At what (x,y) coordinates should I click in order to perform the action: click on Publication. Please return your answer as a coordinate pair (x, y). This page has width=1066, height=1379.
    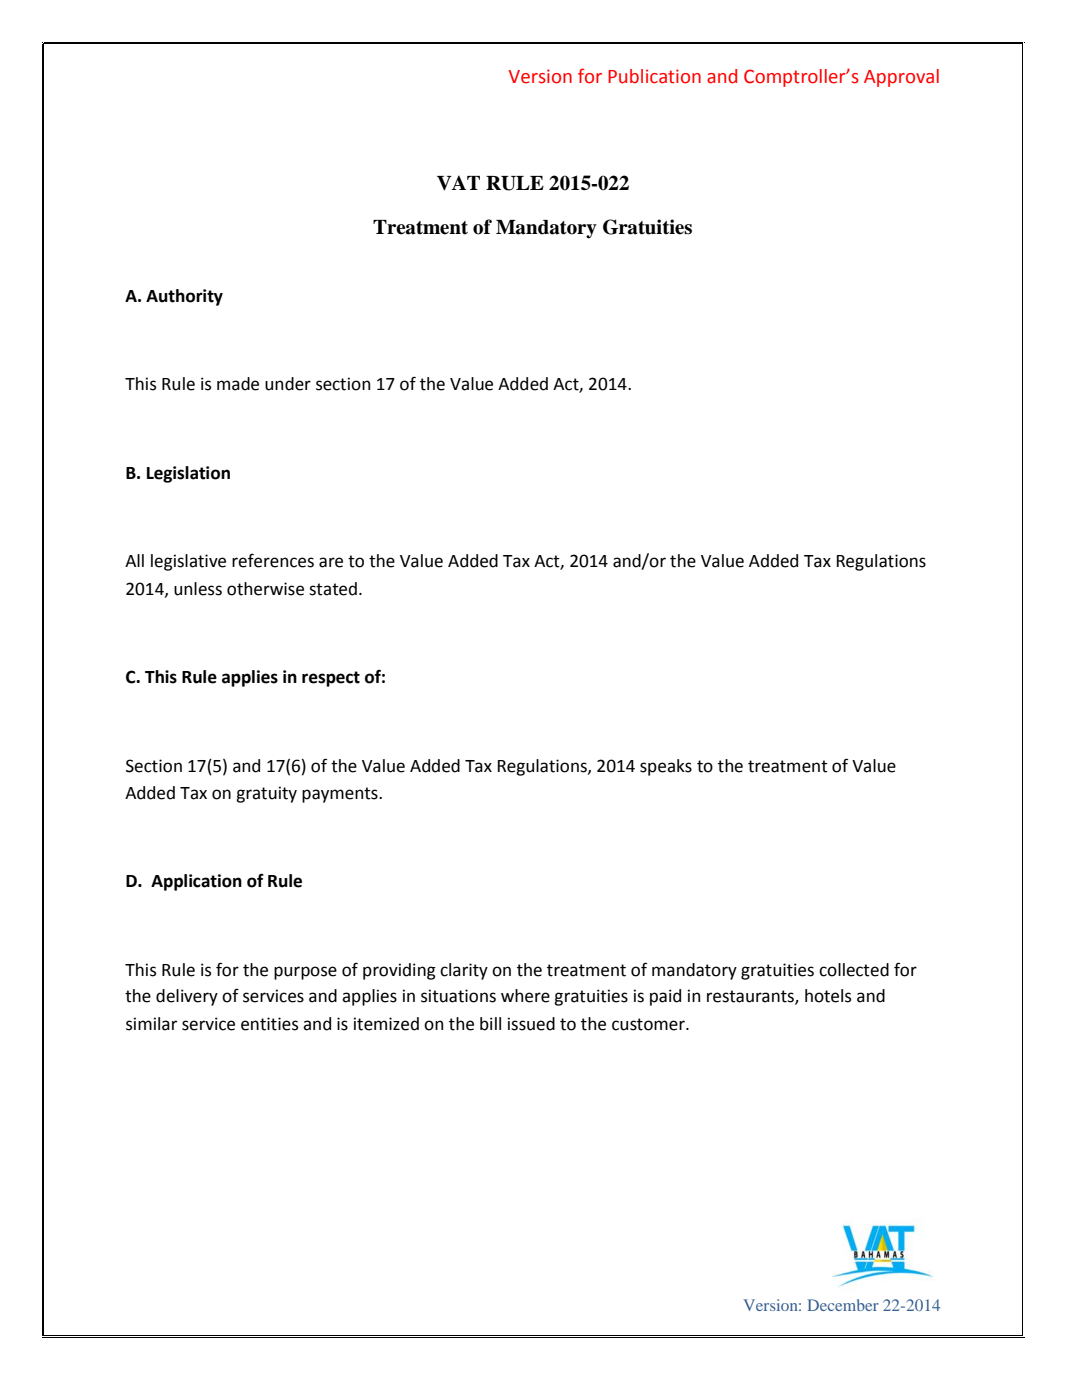
    Looking at the image, I should click on (654, 76).
